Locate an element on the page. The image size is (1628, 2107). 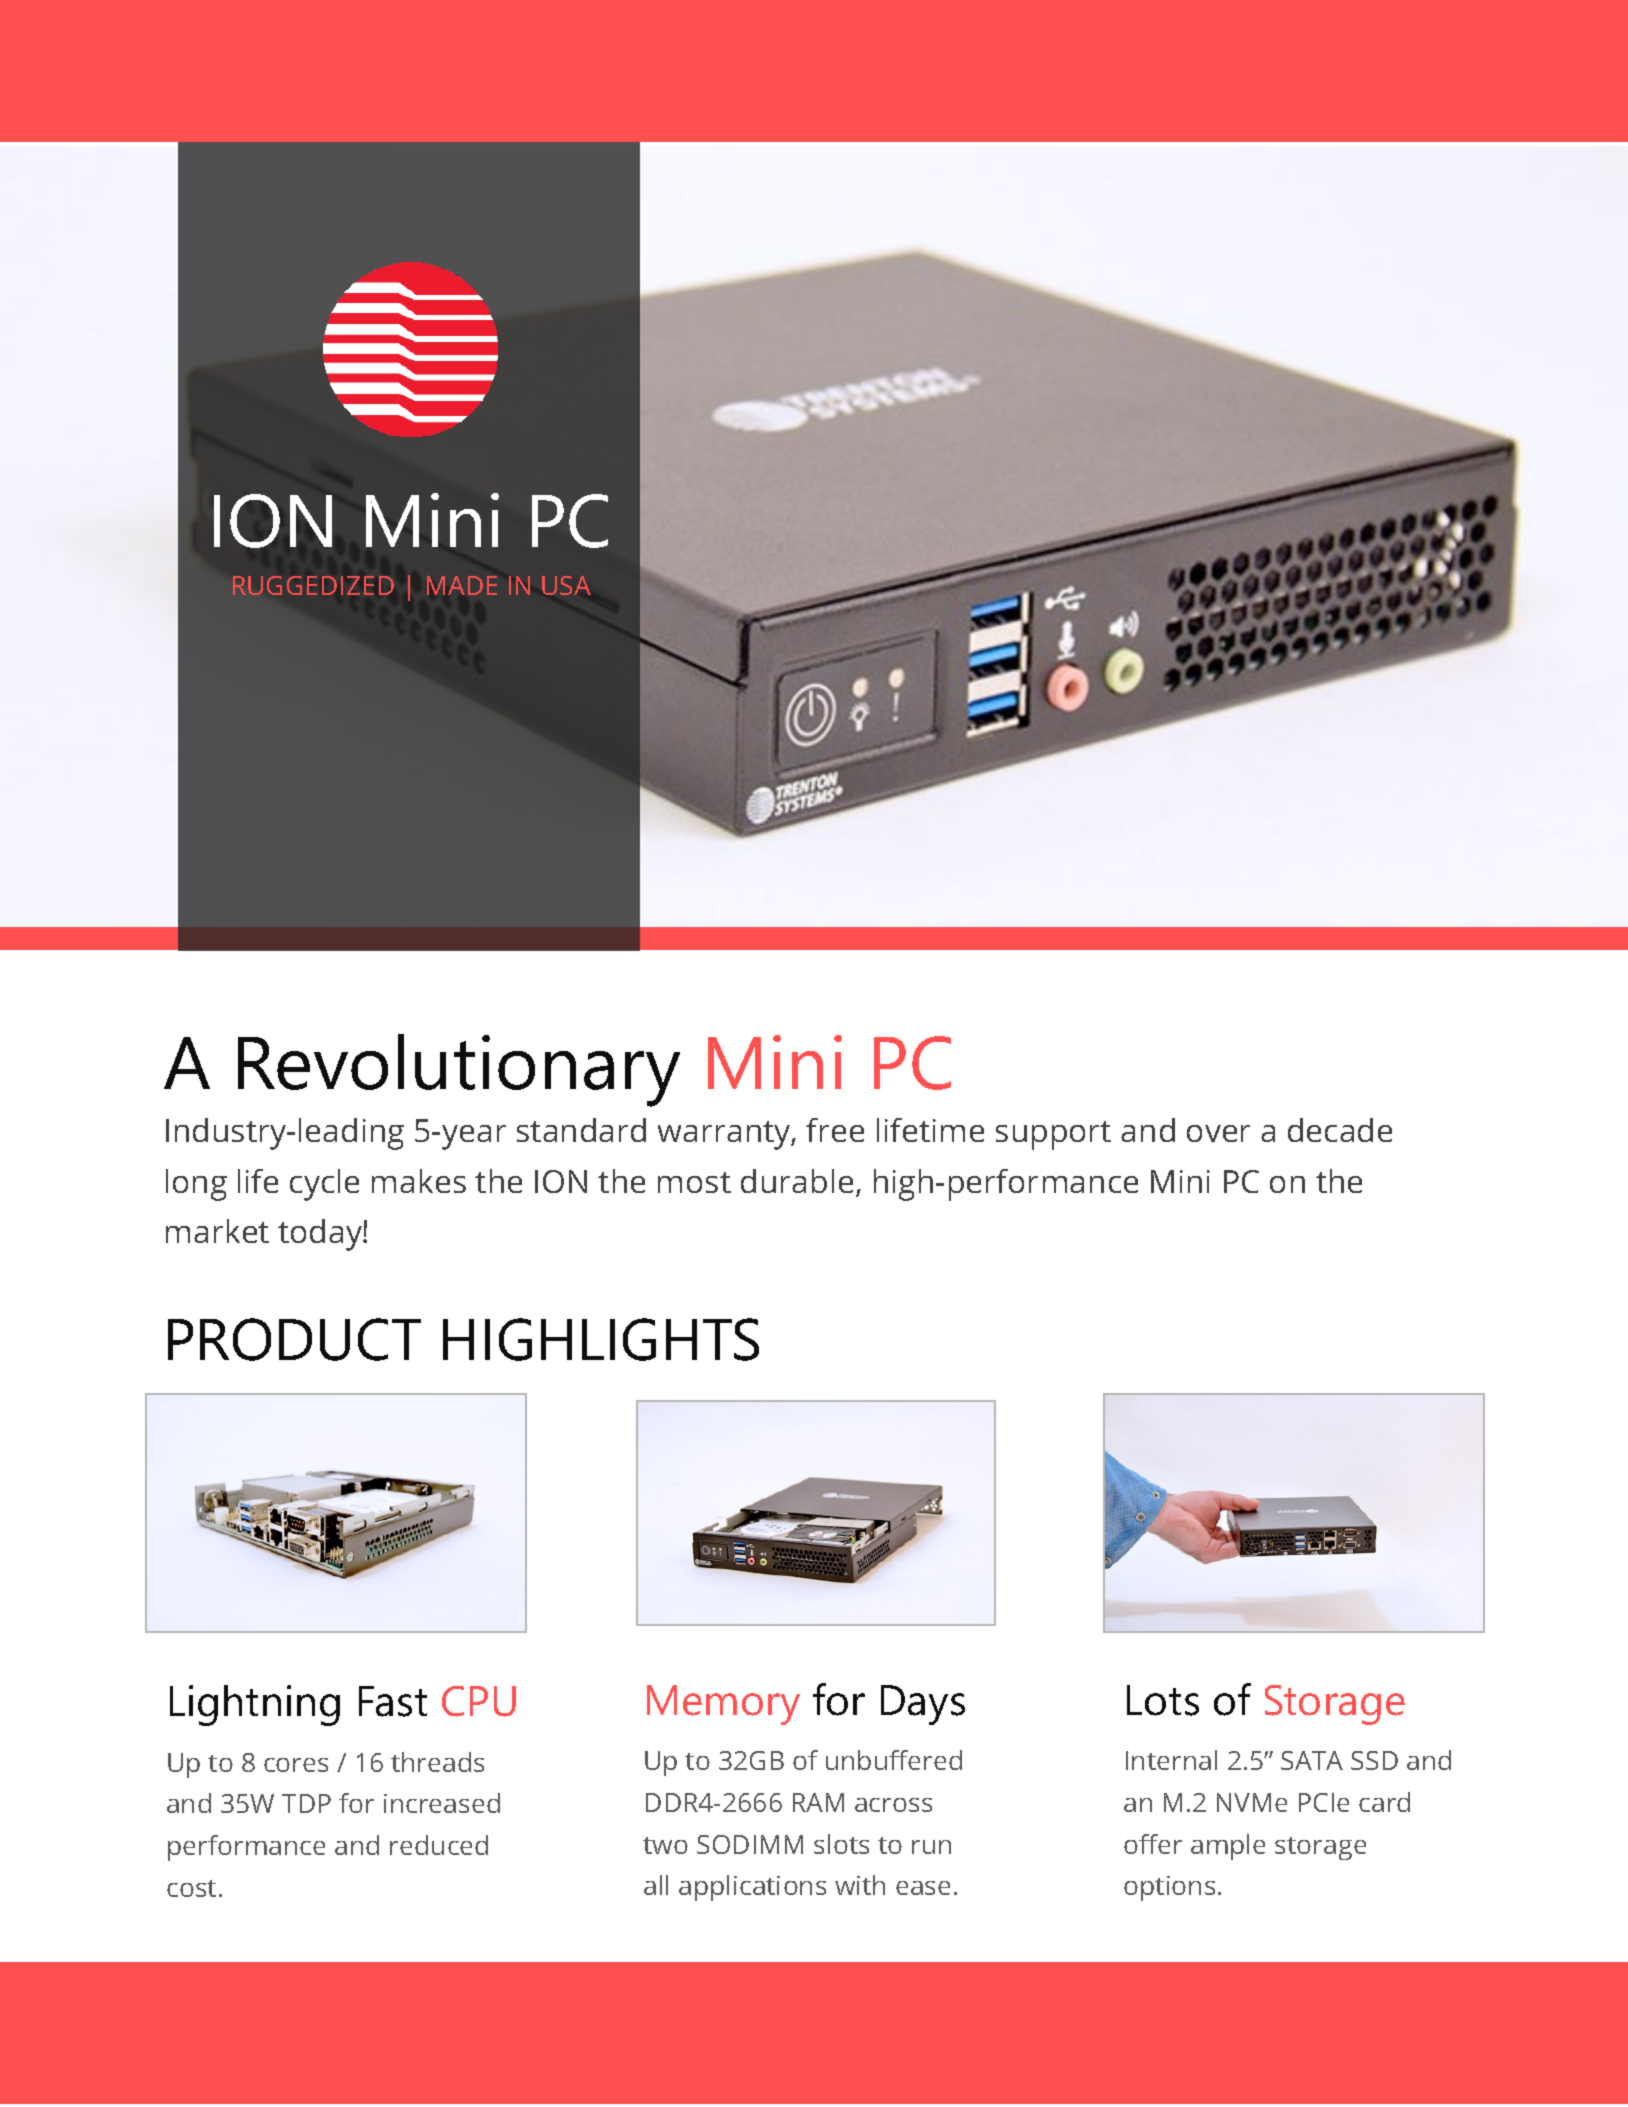
RUGGEDIZED is located at coordinates (313, 585).
